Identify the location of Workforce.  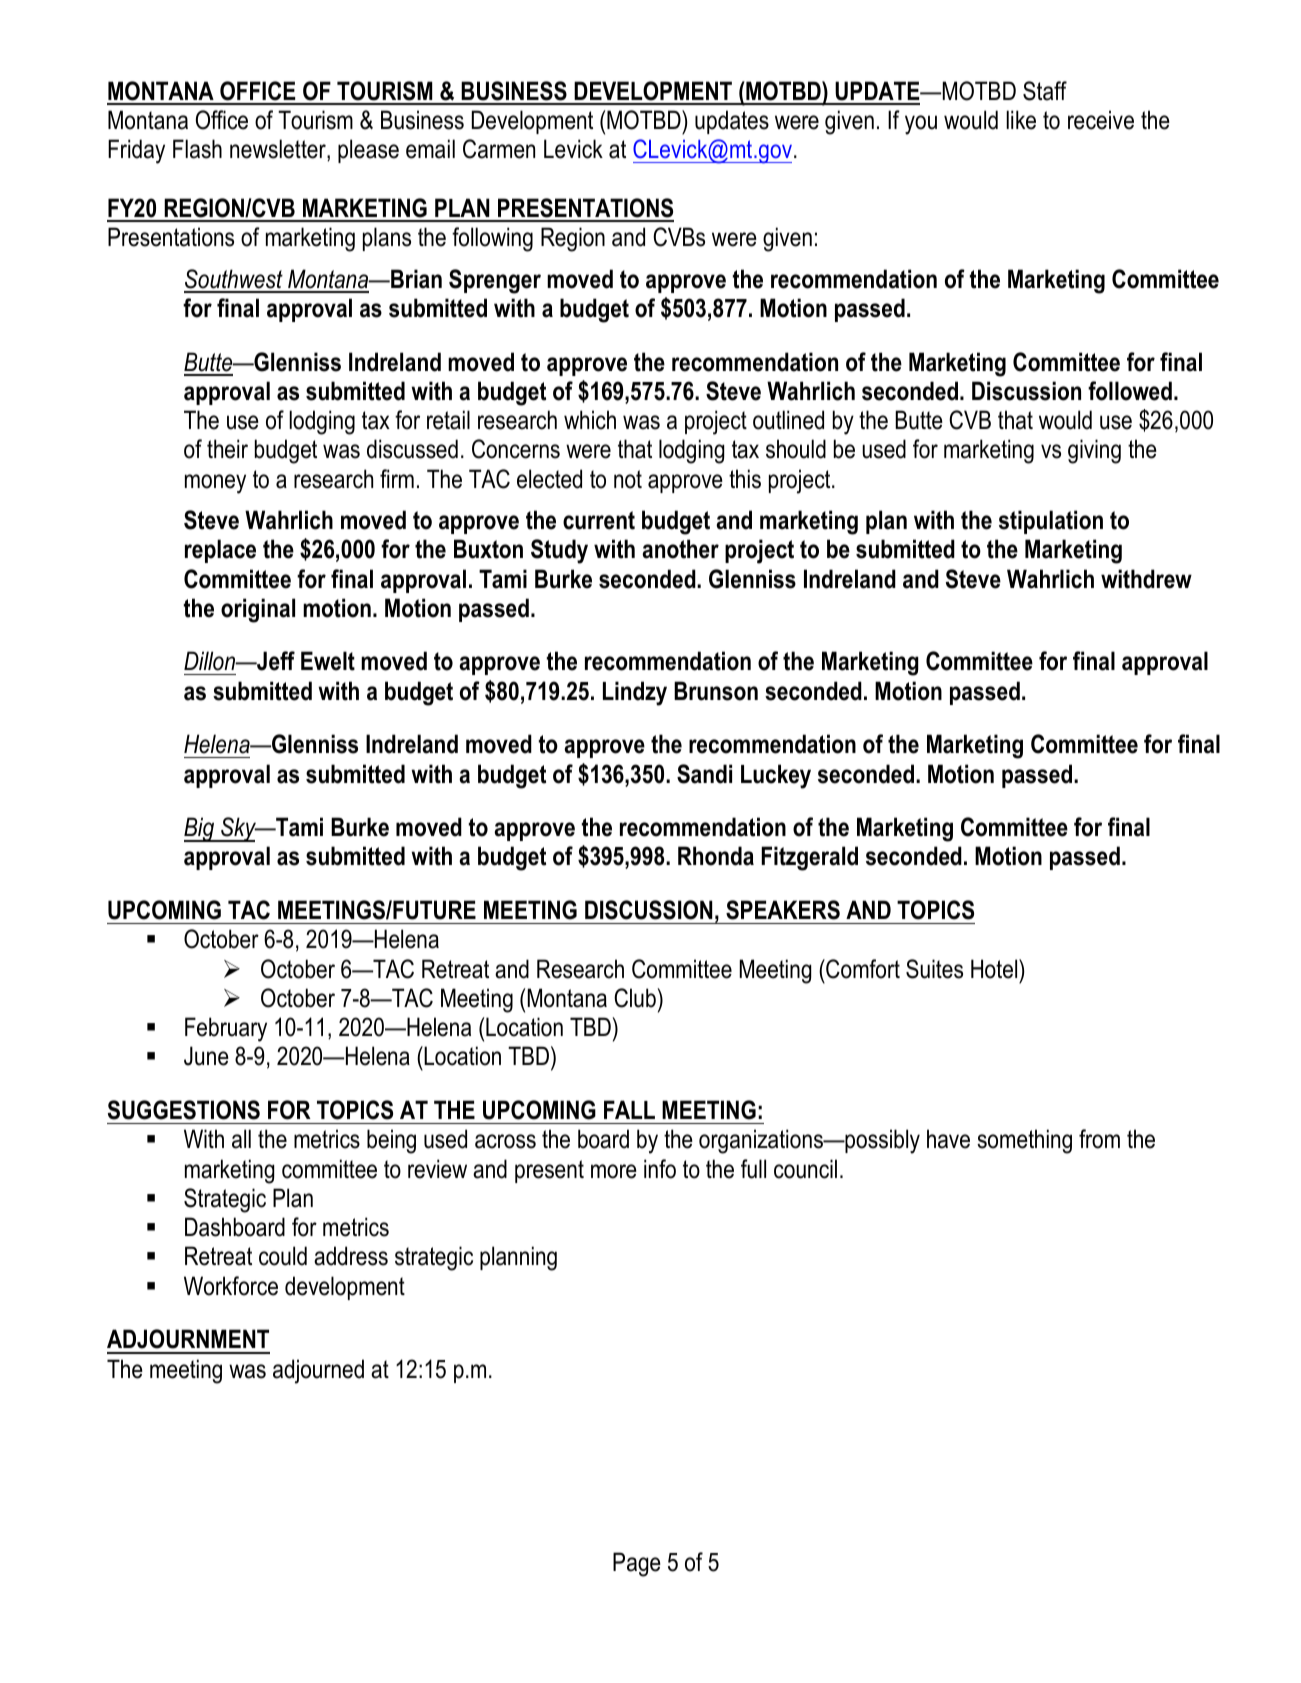
(231, 1286).
